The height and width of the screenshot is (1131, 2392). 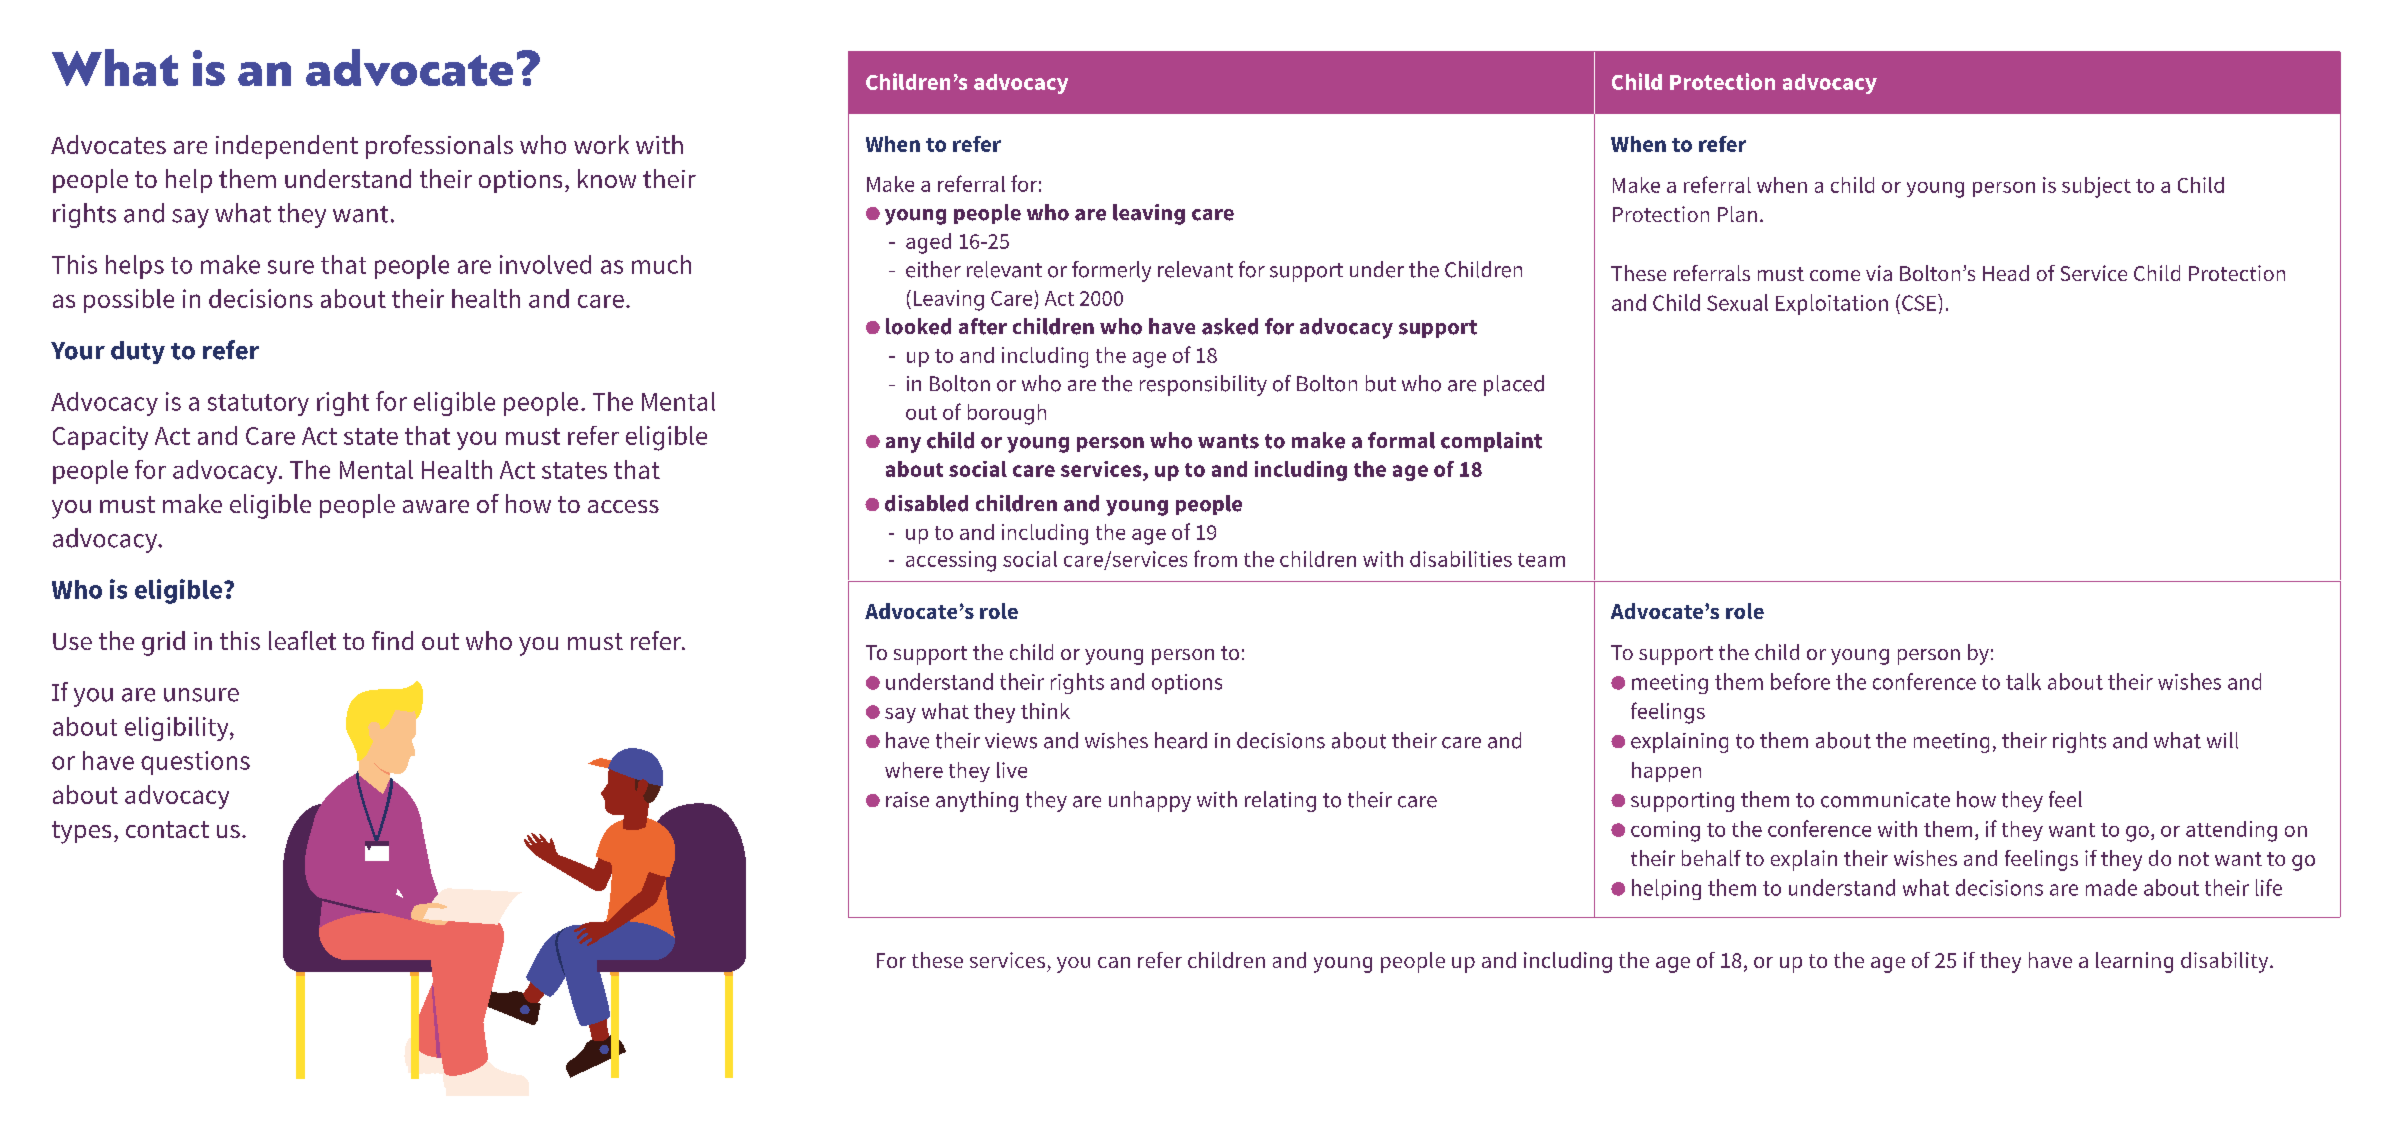 What do you see at coordinates (1114, 962) in the screenshot?
I see `can` at bounding box center [1114, 962].
